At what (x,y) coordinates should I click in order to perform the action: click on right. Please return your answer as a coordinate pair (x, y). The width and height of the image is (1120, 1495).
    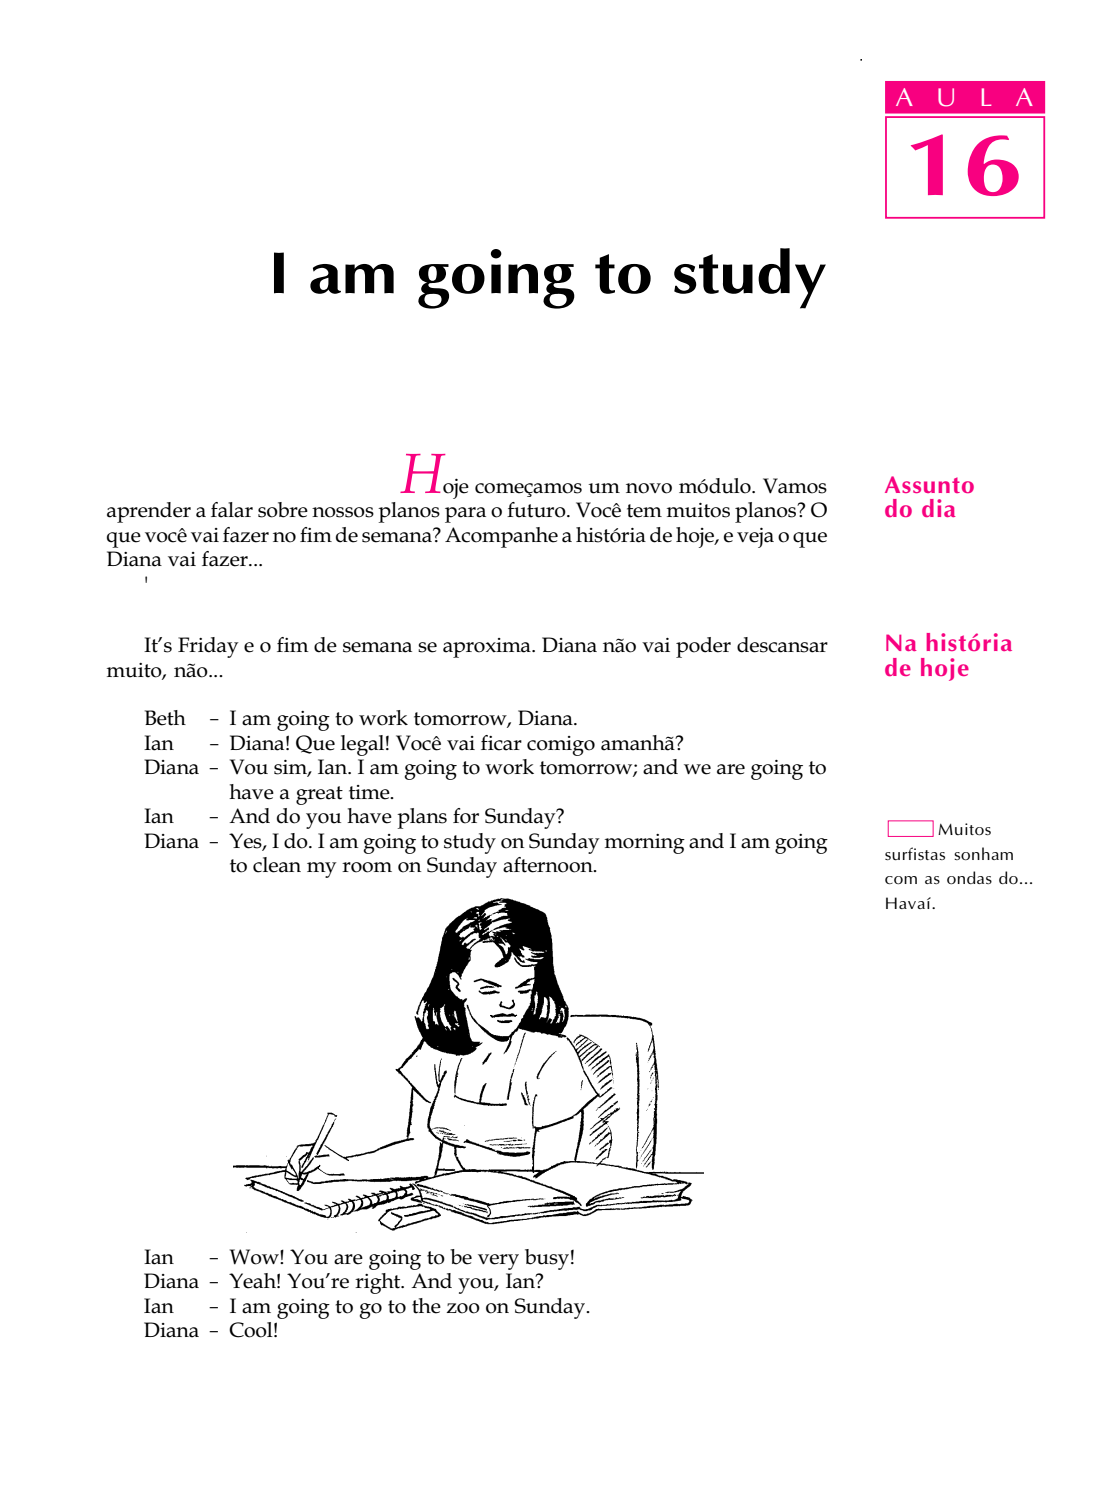
    Looking at the image, I should click on (379, 1283).
